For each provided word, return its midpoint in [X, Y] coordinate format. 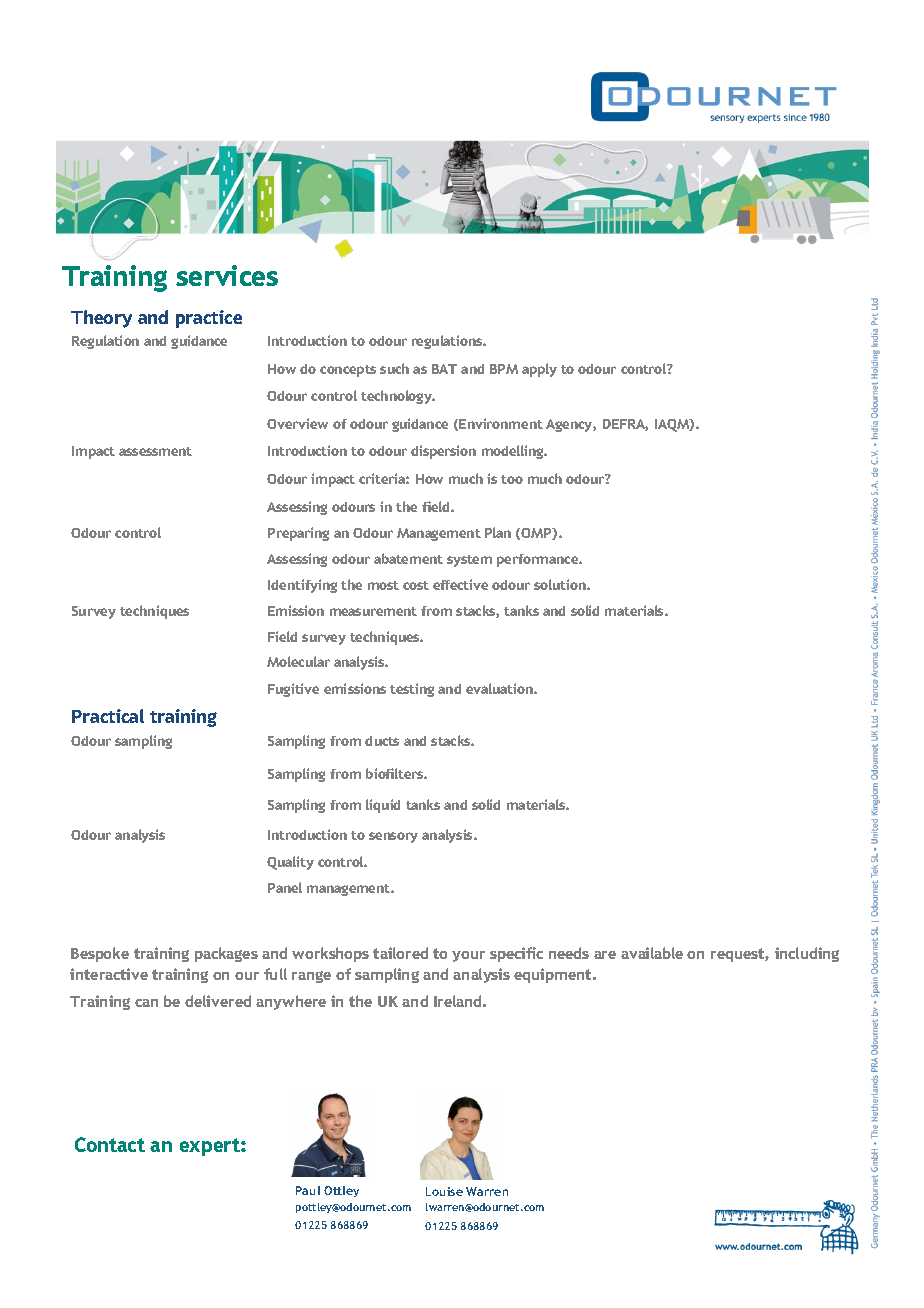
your [468, 956]
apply [539, 370]
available [652, 953]
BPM [504, 369]
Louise [444, 1191]
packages [226, 954]
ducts [382, 741]
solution [561, 584]
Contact [110, 1144]
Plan [498, 532]
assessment [155, 451]
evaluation [500, 688]
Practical [108, 716]
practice [209, 319]
